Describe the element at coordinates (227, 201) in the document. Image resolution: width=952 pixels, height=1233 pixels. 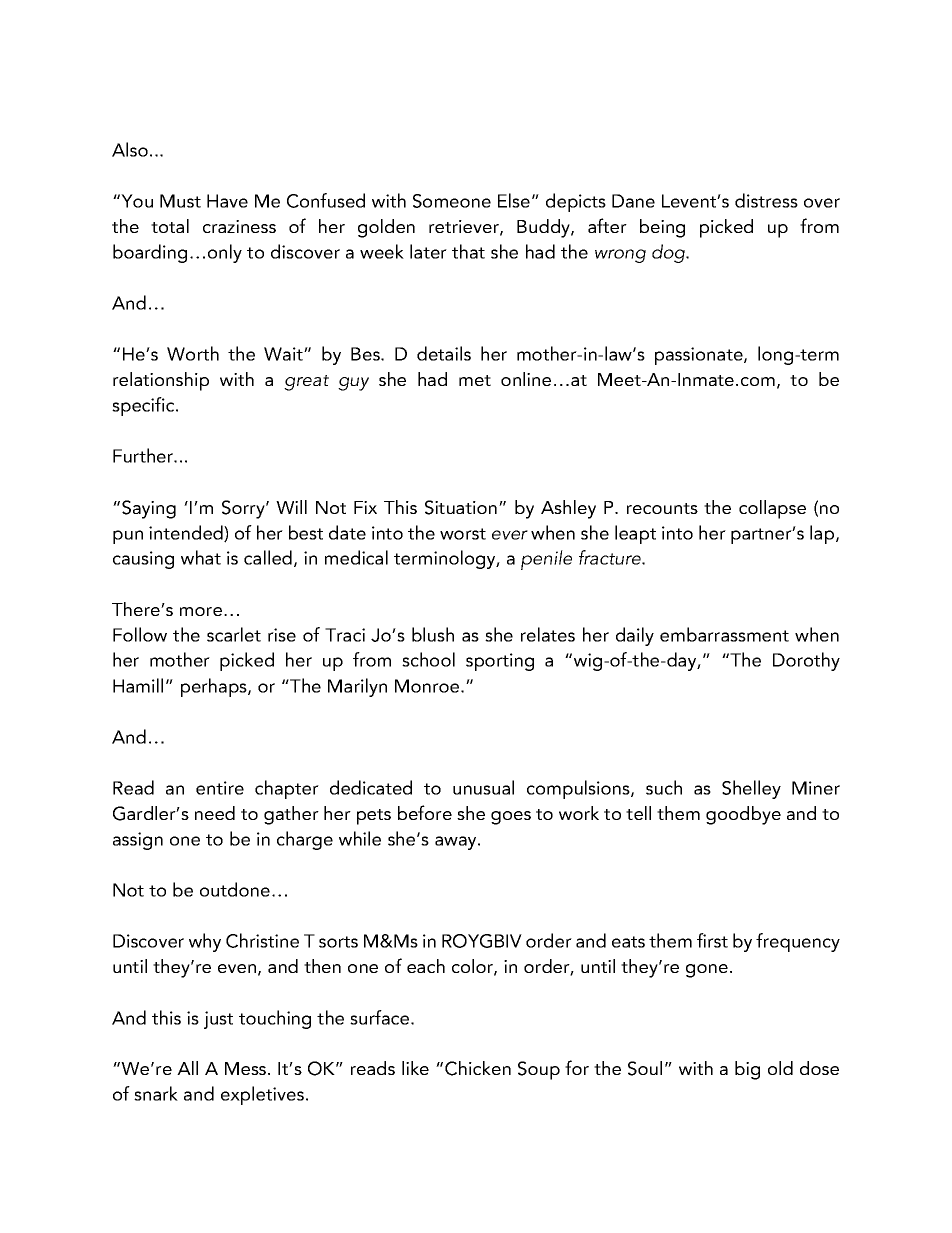
I see `Have` at that location.
